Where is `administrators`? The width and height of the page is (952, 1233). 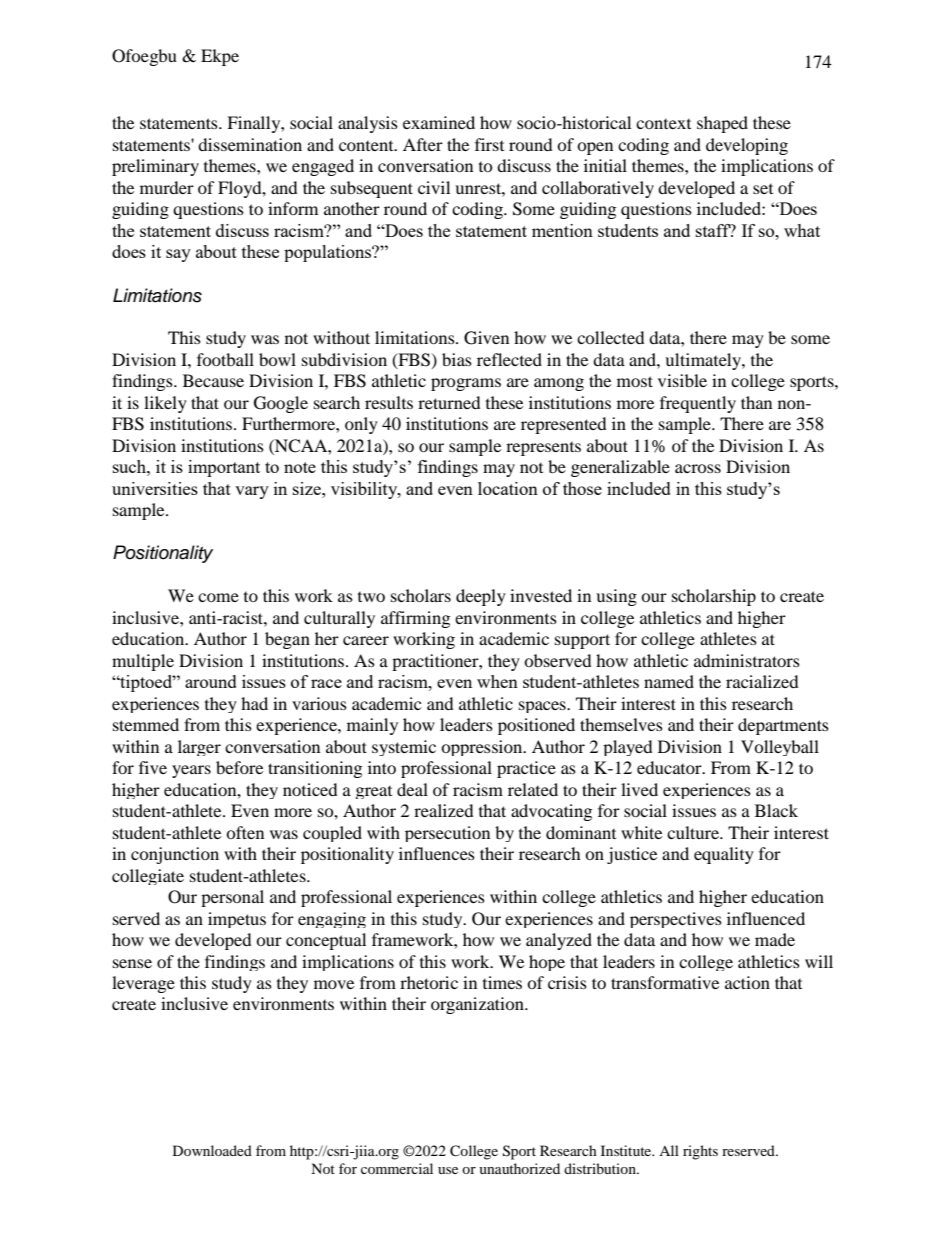 administrators is located at coordinates (747, 660).
